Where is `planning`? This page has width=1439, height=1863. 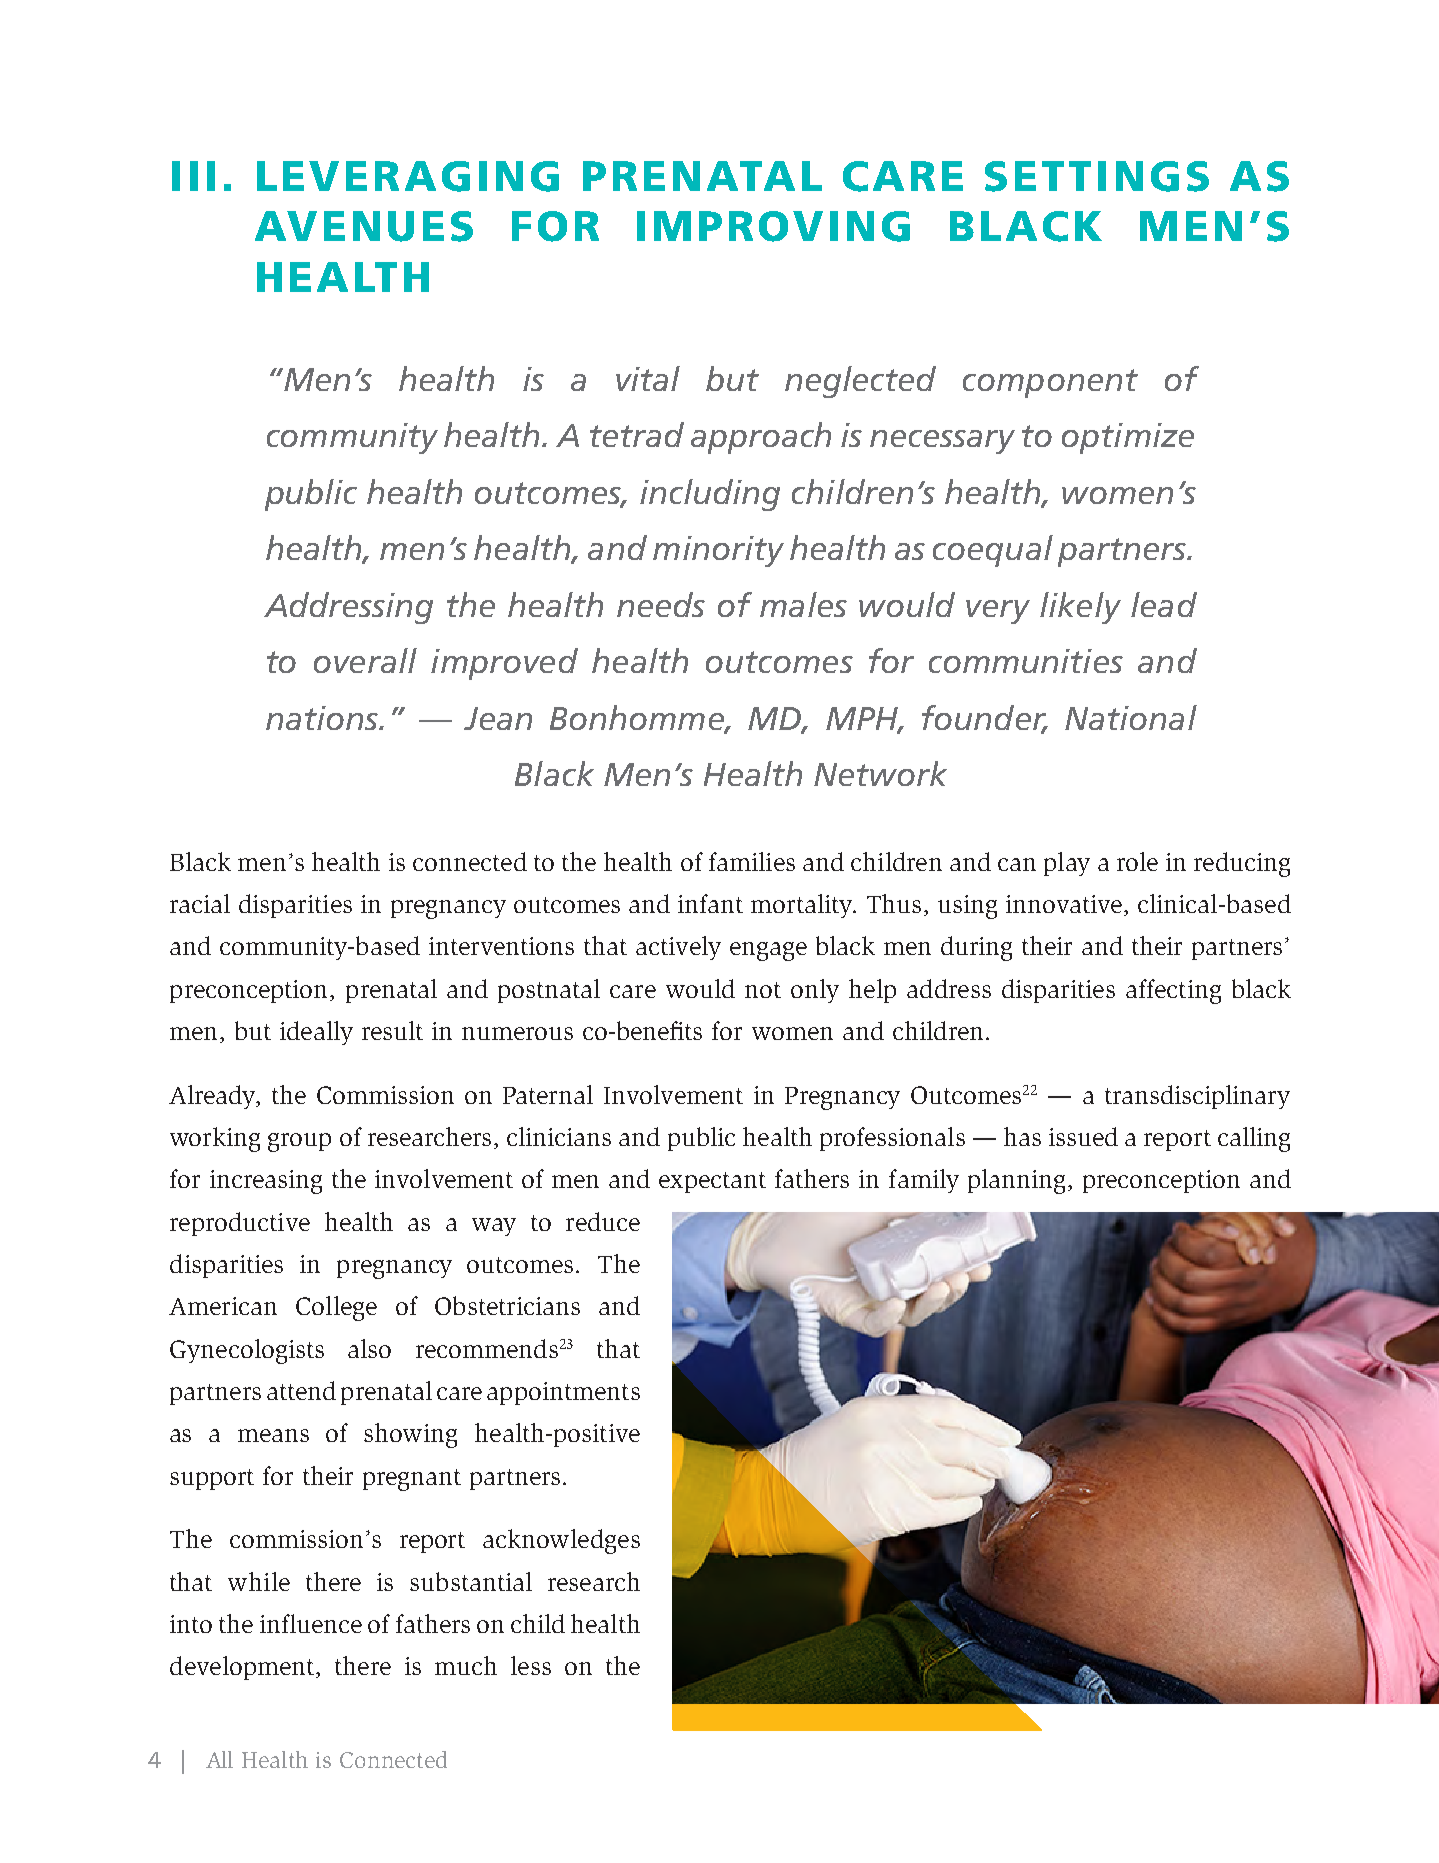
planning is located at coordinates (1016, 1181).
